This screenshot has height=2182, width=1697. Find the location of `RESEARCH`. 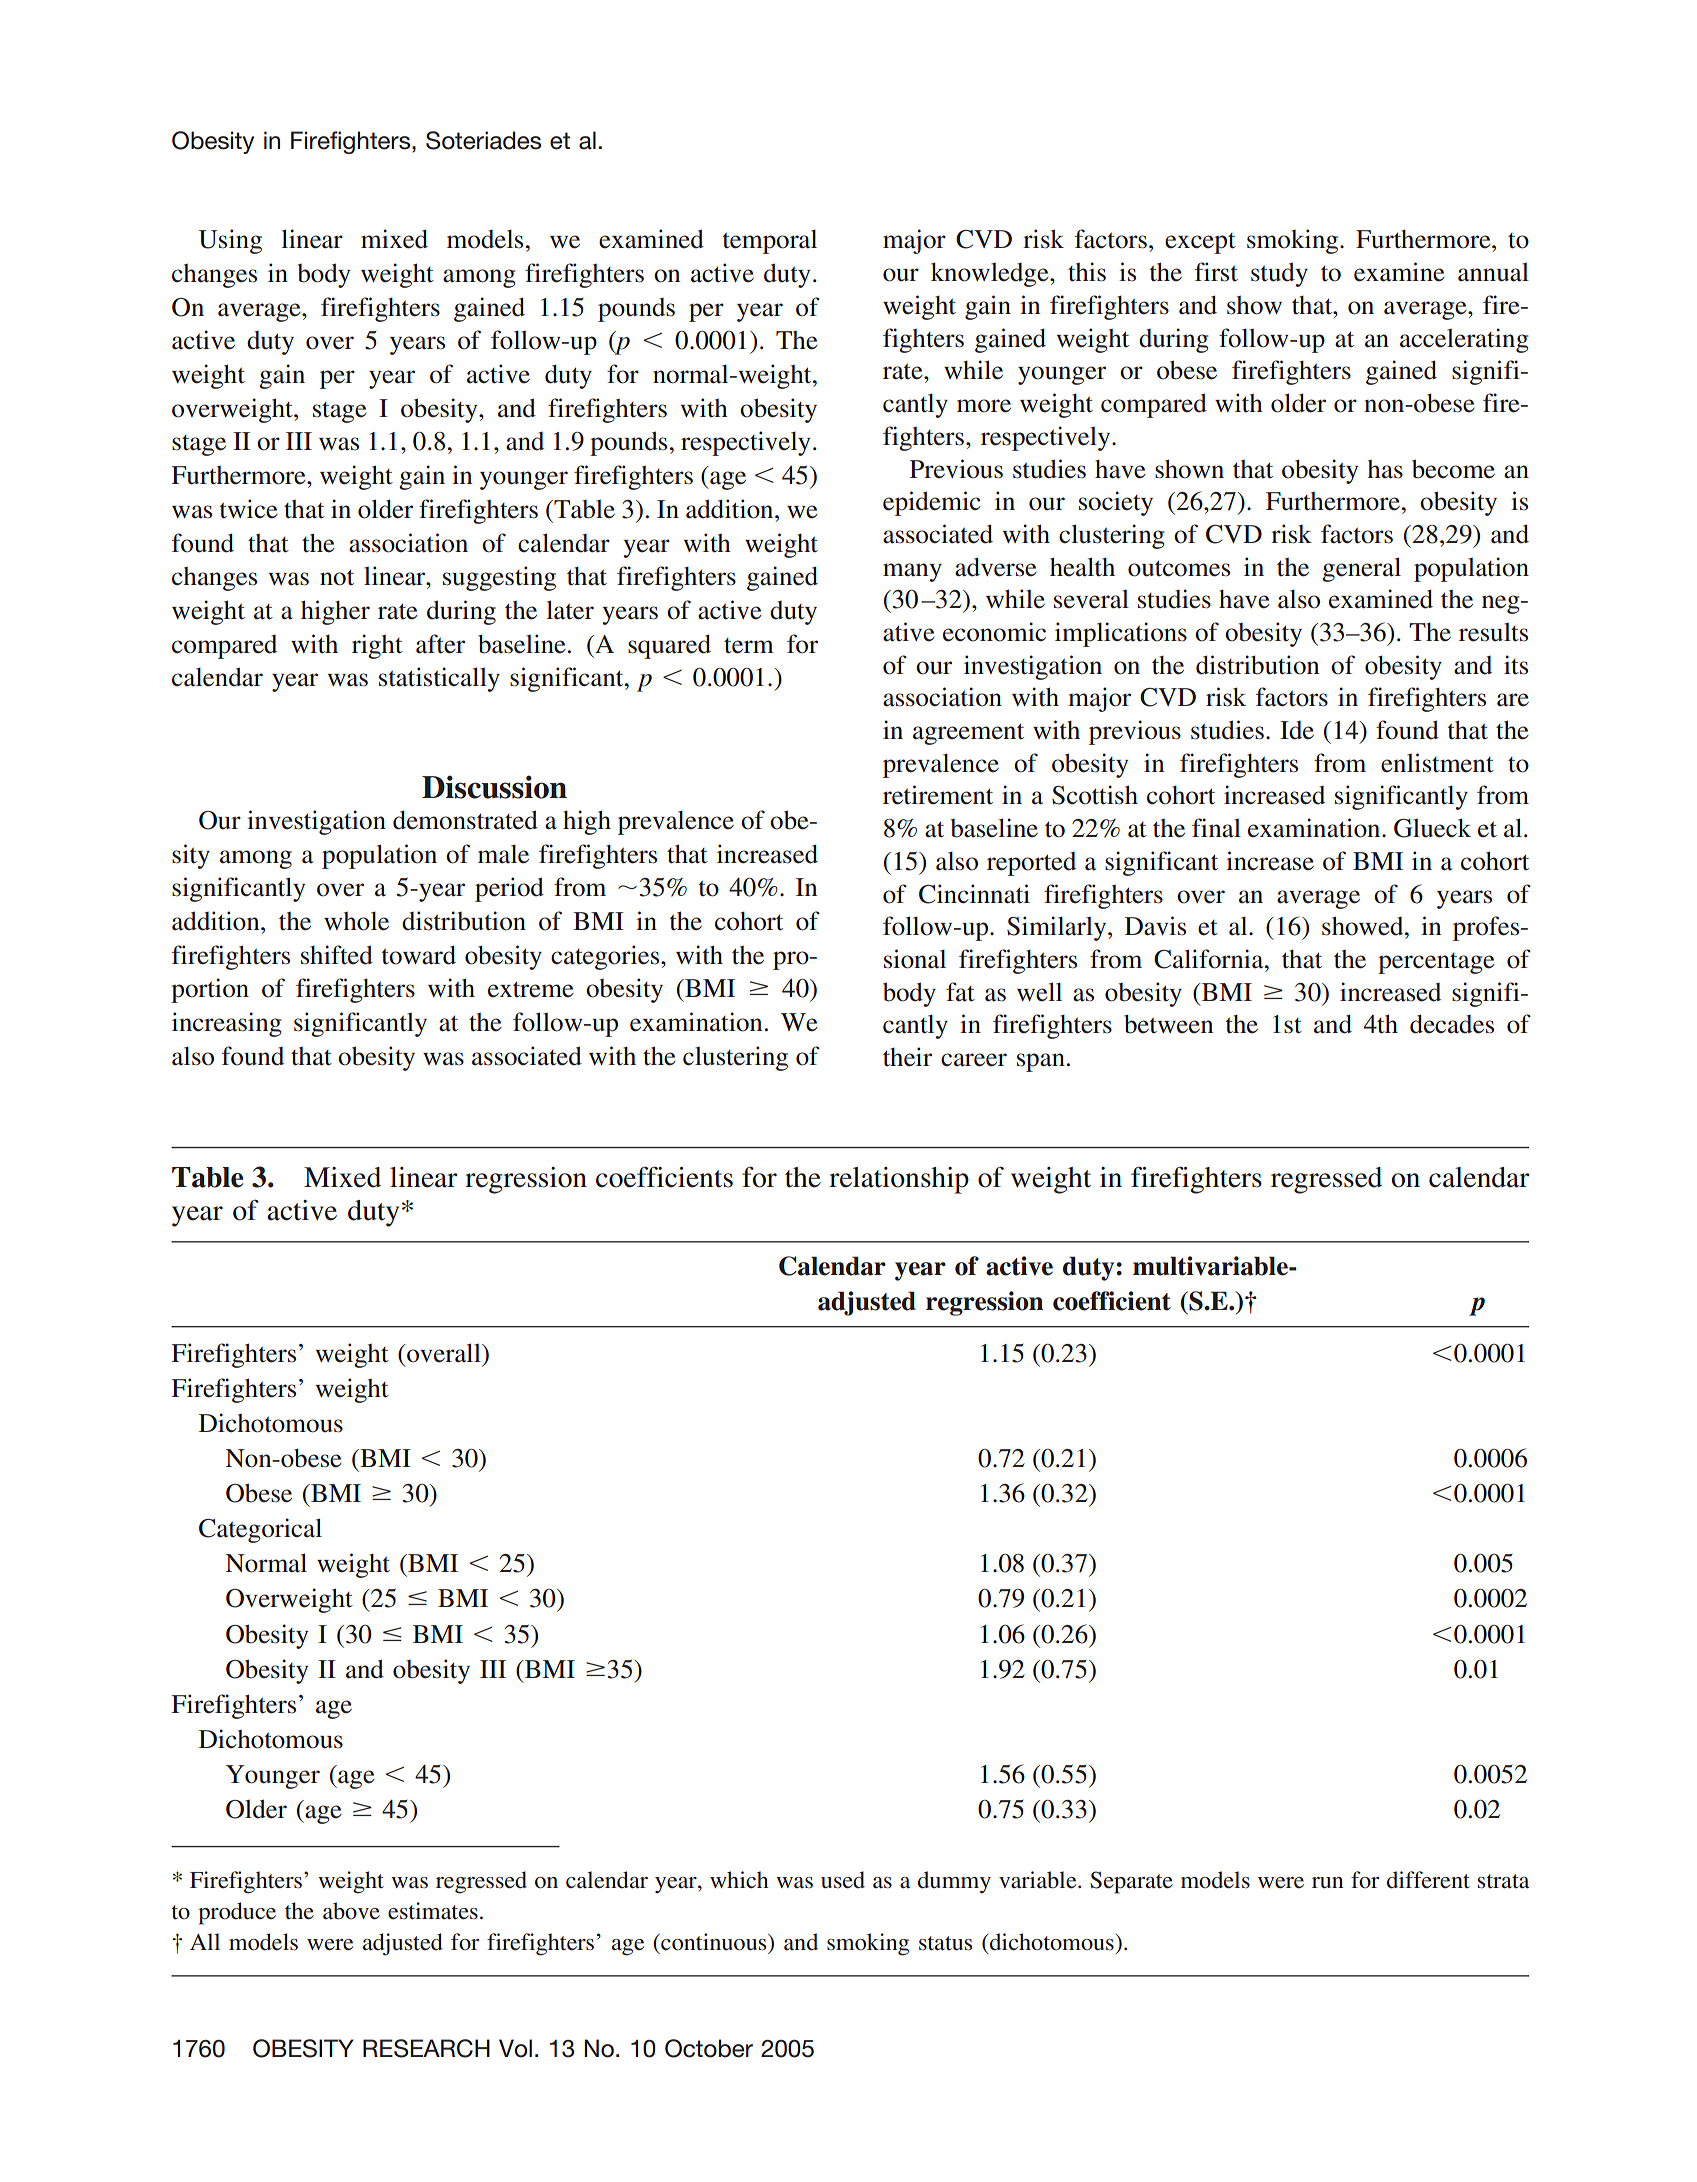

RESEARCH is located at coordinates (426, 2048).
